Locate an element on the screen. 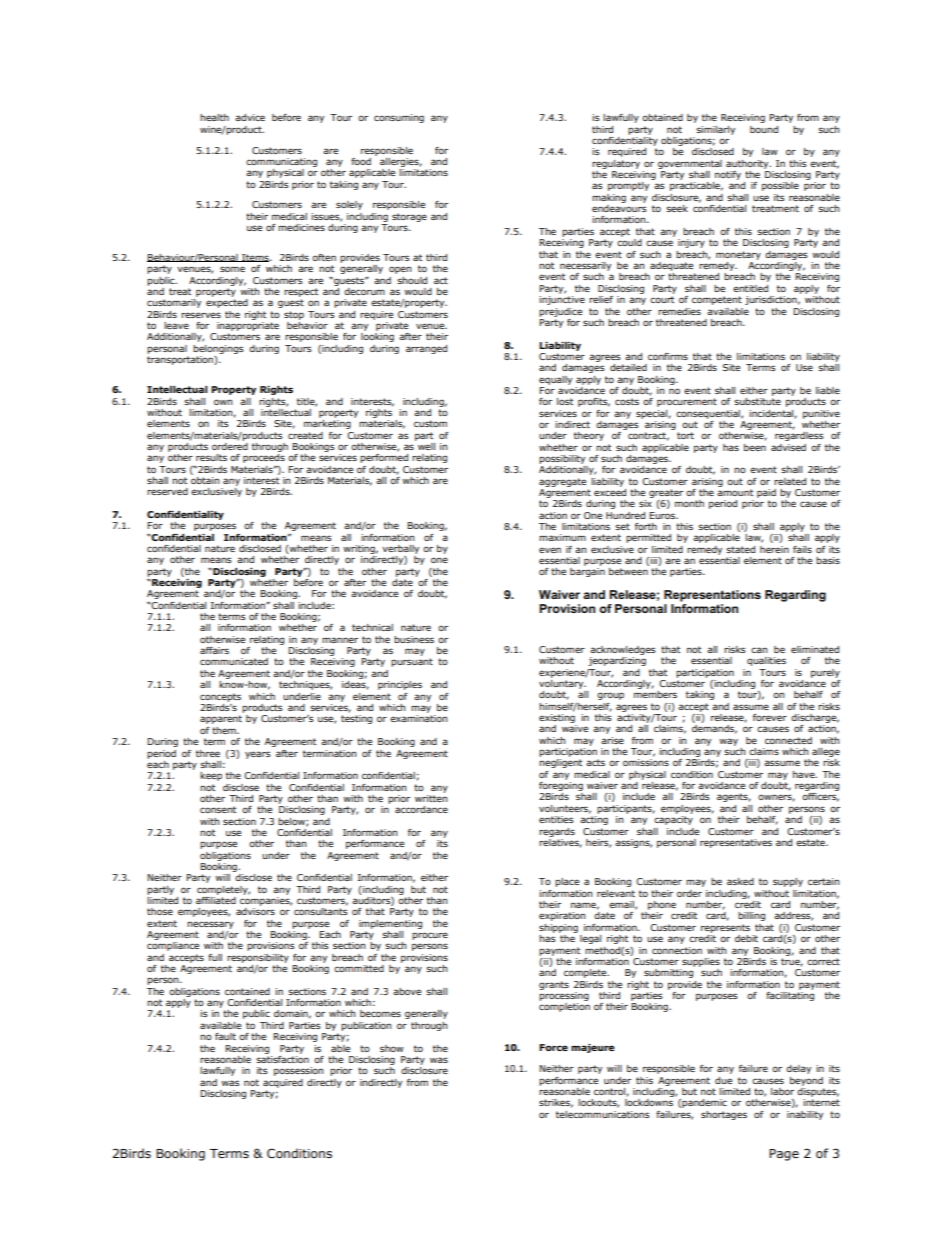 The image size is (952, 1233). consent is located at coordinates (218, 809).
